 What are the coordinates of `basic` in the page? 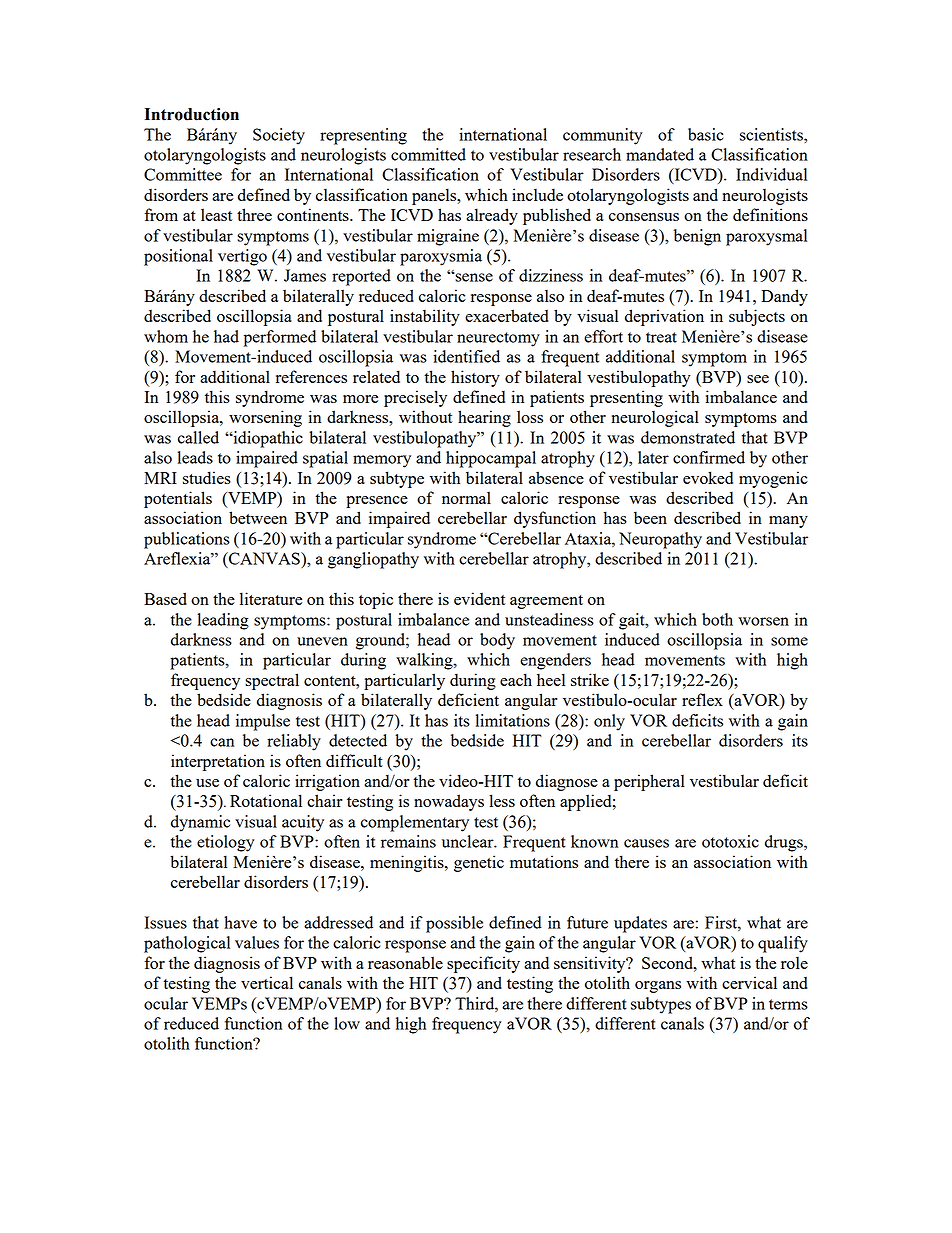 It's located at (706, 134).
